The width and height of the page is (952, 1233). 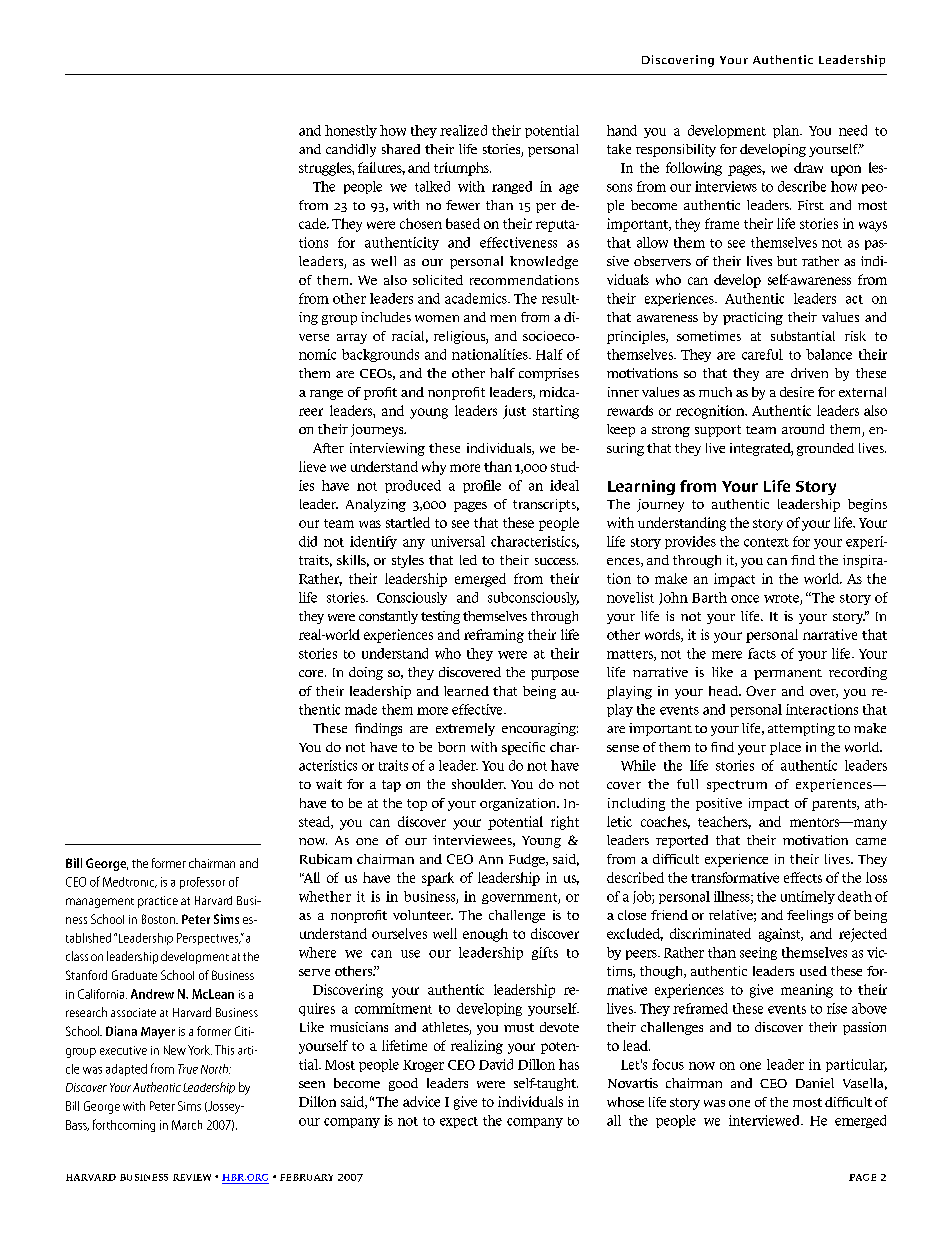 What do you see at coordinates (825, 449) in the page?
I see `grounded` at bounding box center [825, 449].
